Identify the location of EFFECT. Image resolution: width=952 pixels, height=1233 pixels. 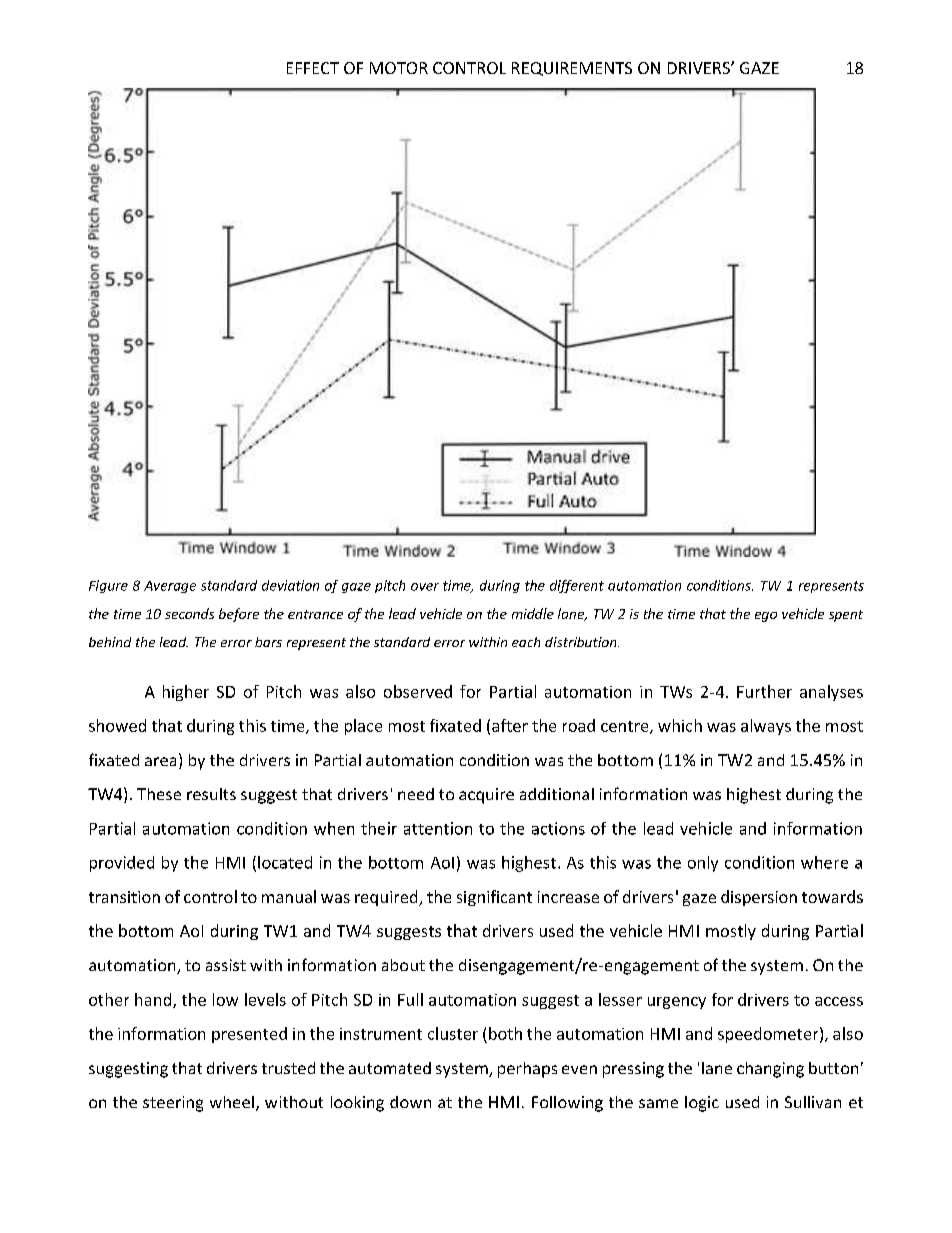
(313, 68).
